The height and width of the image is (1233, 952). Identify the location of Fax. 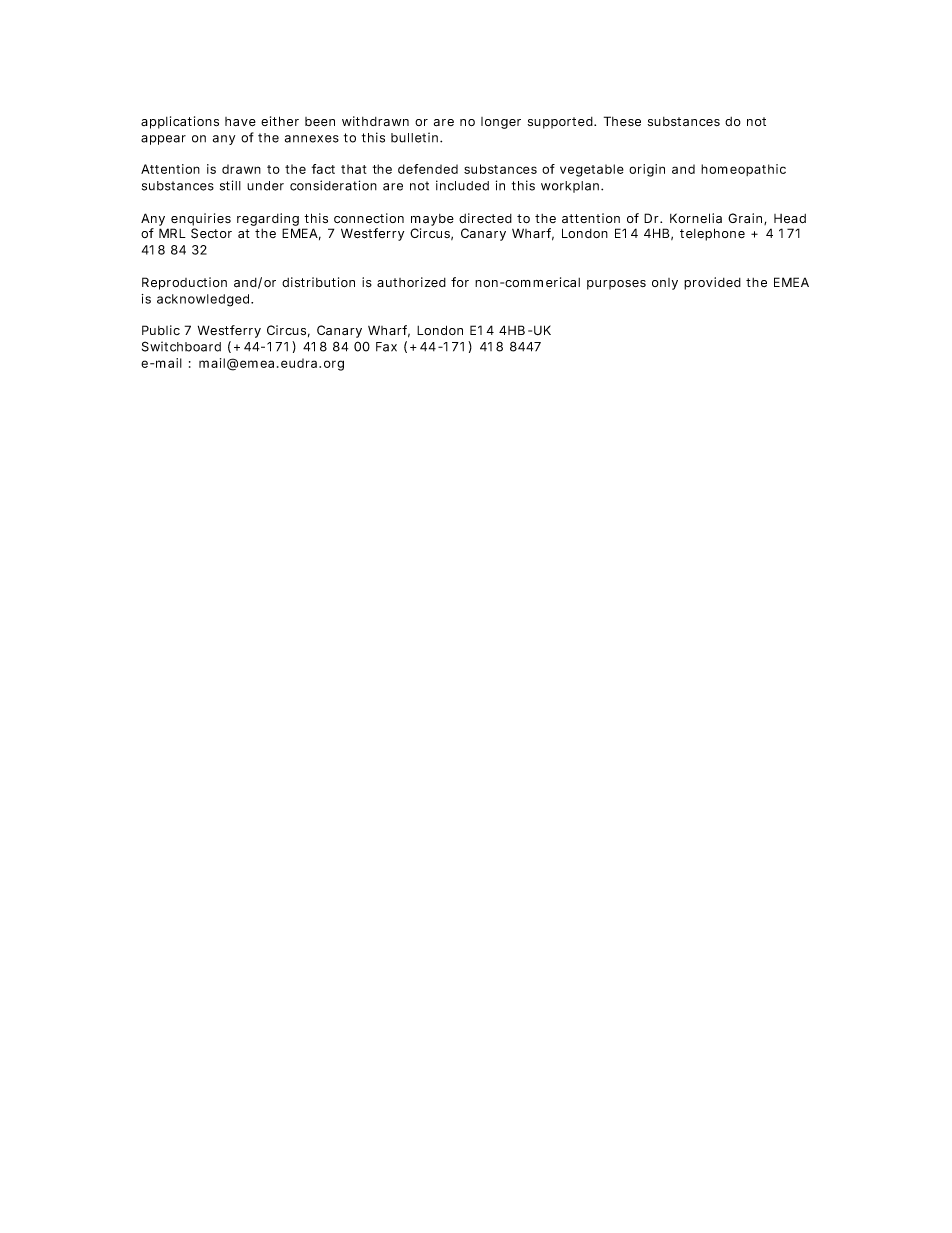
(386, 347).
